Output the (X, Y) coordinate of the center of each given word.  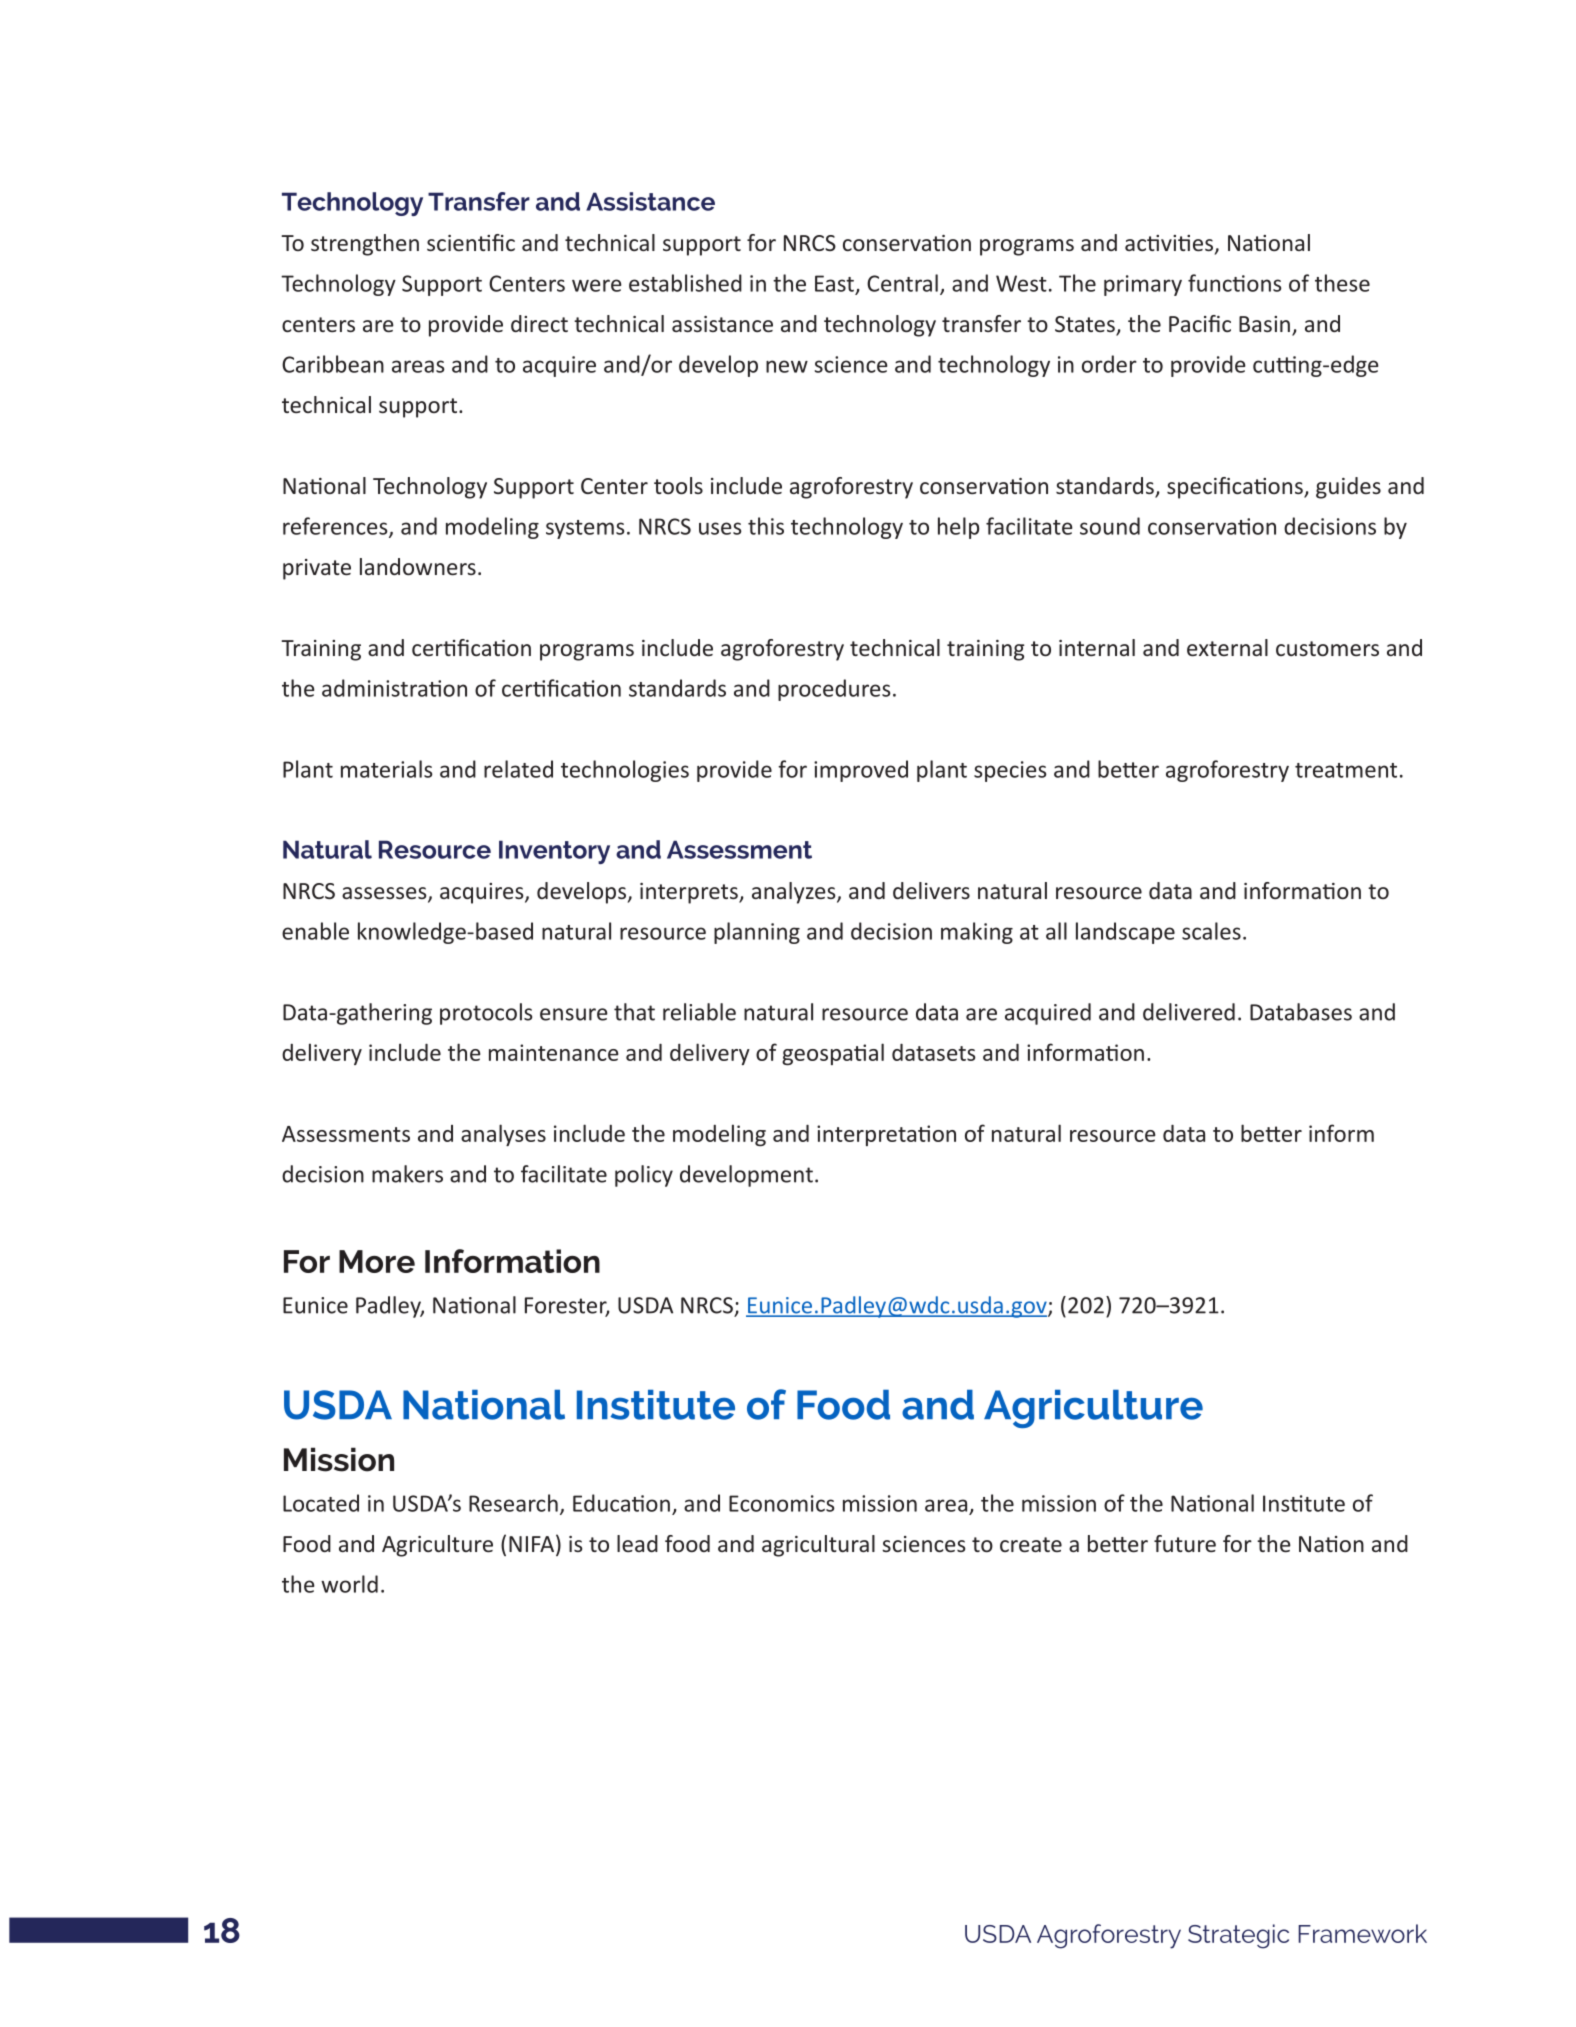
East (834, 283)
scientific (471, 242)
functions (1235, 283)
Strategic (1238, 1936)
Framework (1362, 1933)
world (349, 1584)
